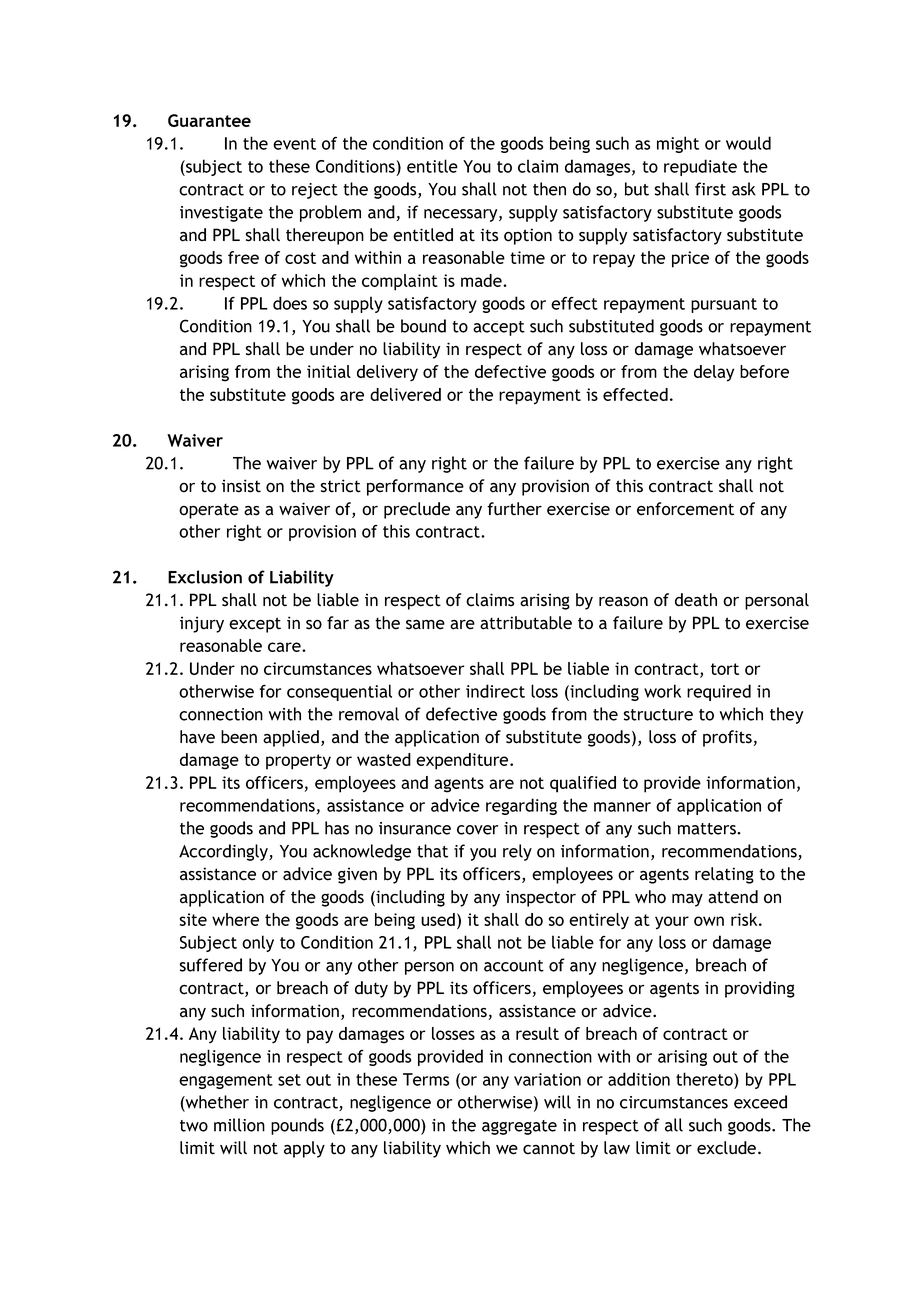  Describe the element at coordinates (725, 669) in the image. I see `tort` at that location.
